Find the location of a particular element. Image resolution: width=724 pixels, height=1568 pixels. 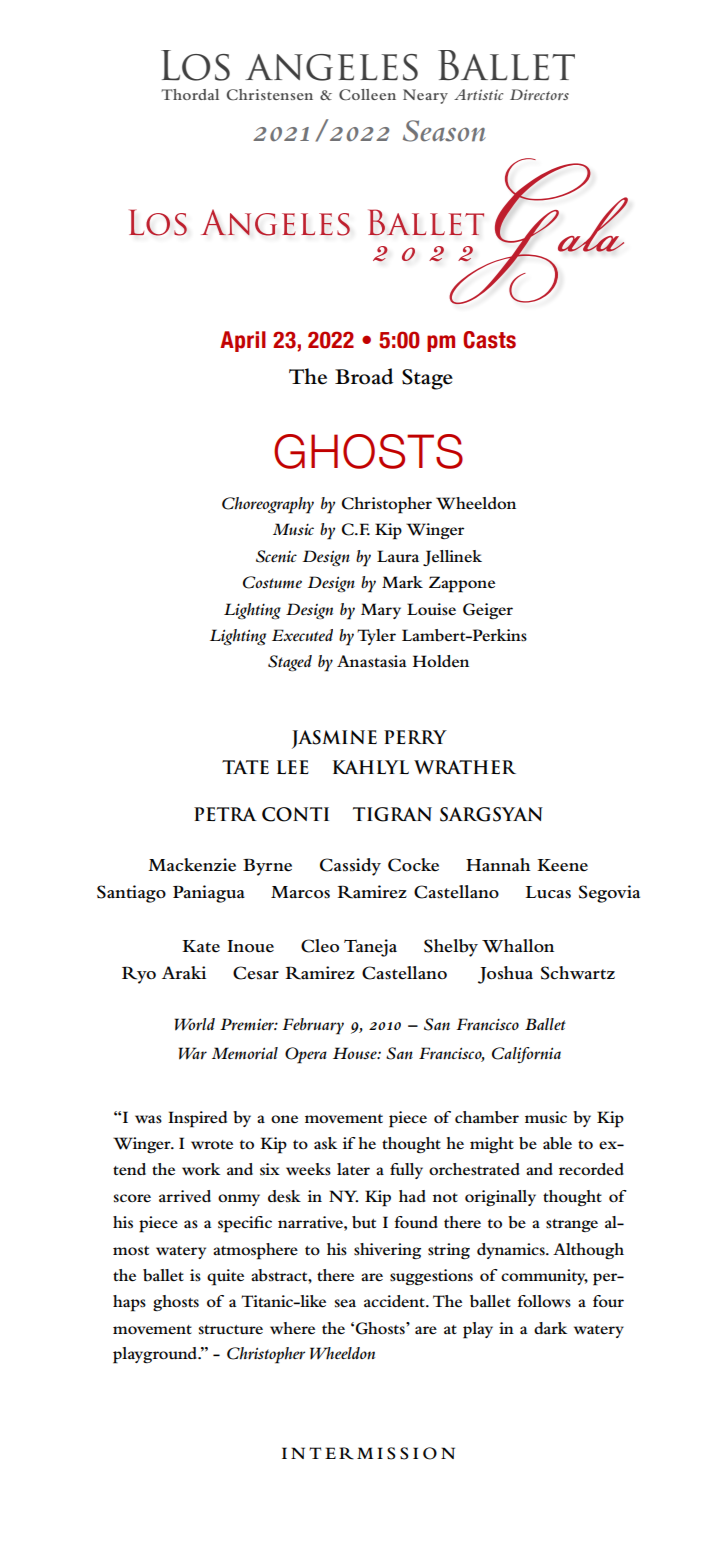

Los is located at coordinates (195, 65).
